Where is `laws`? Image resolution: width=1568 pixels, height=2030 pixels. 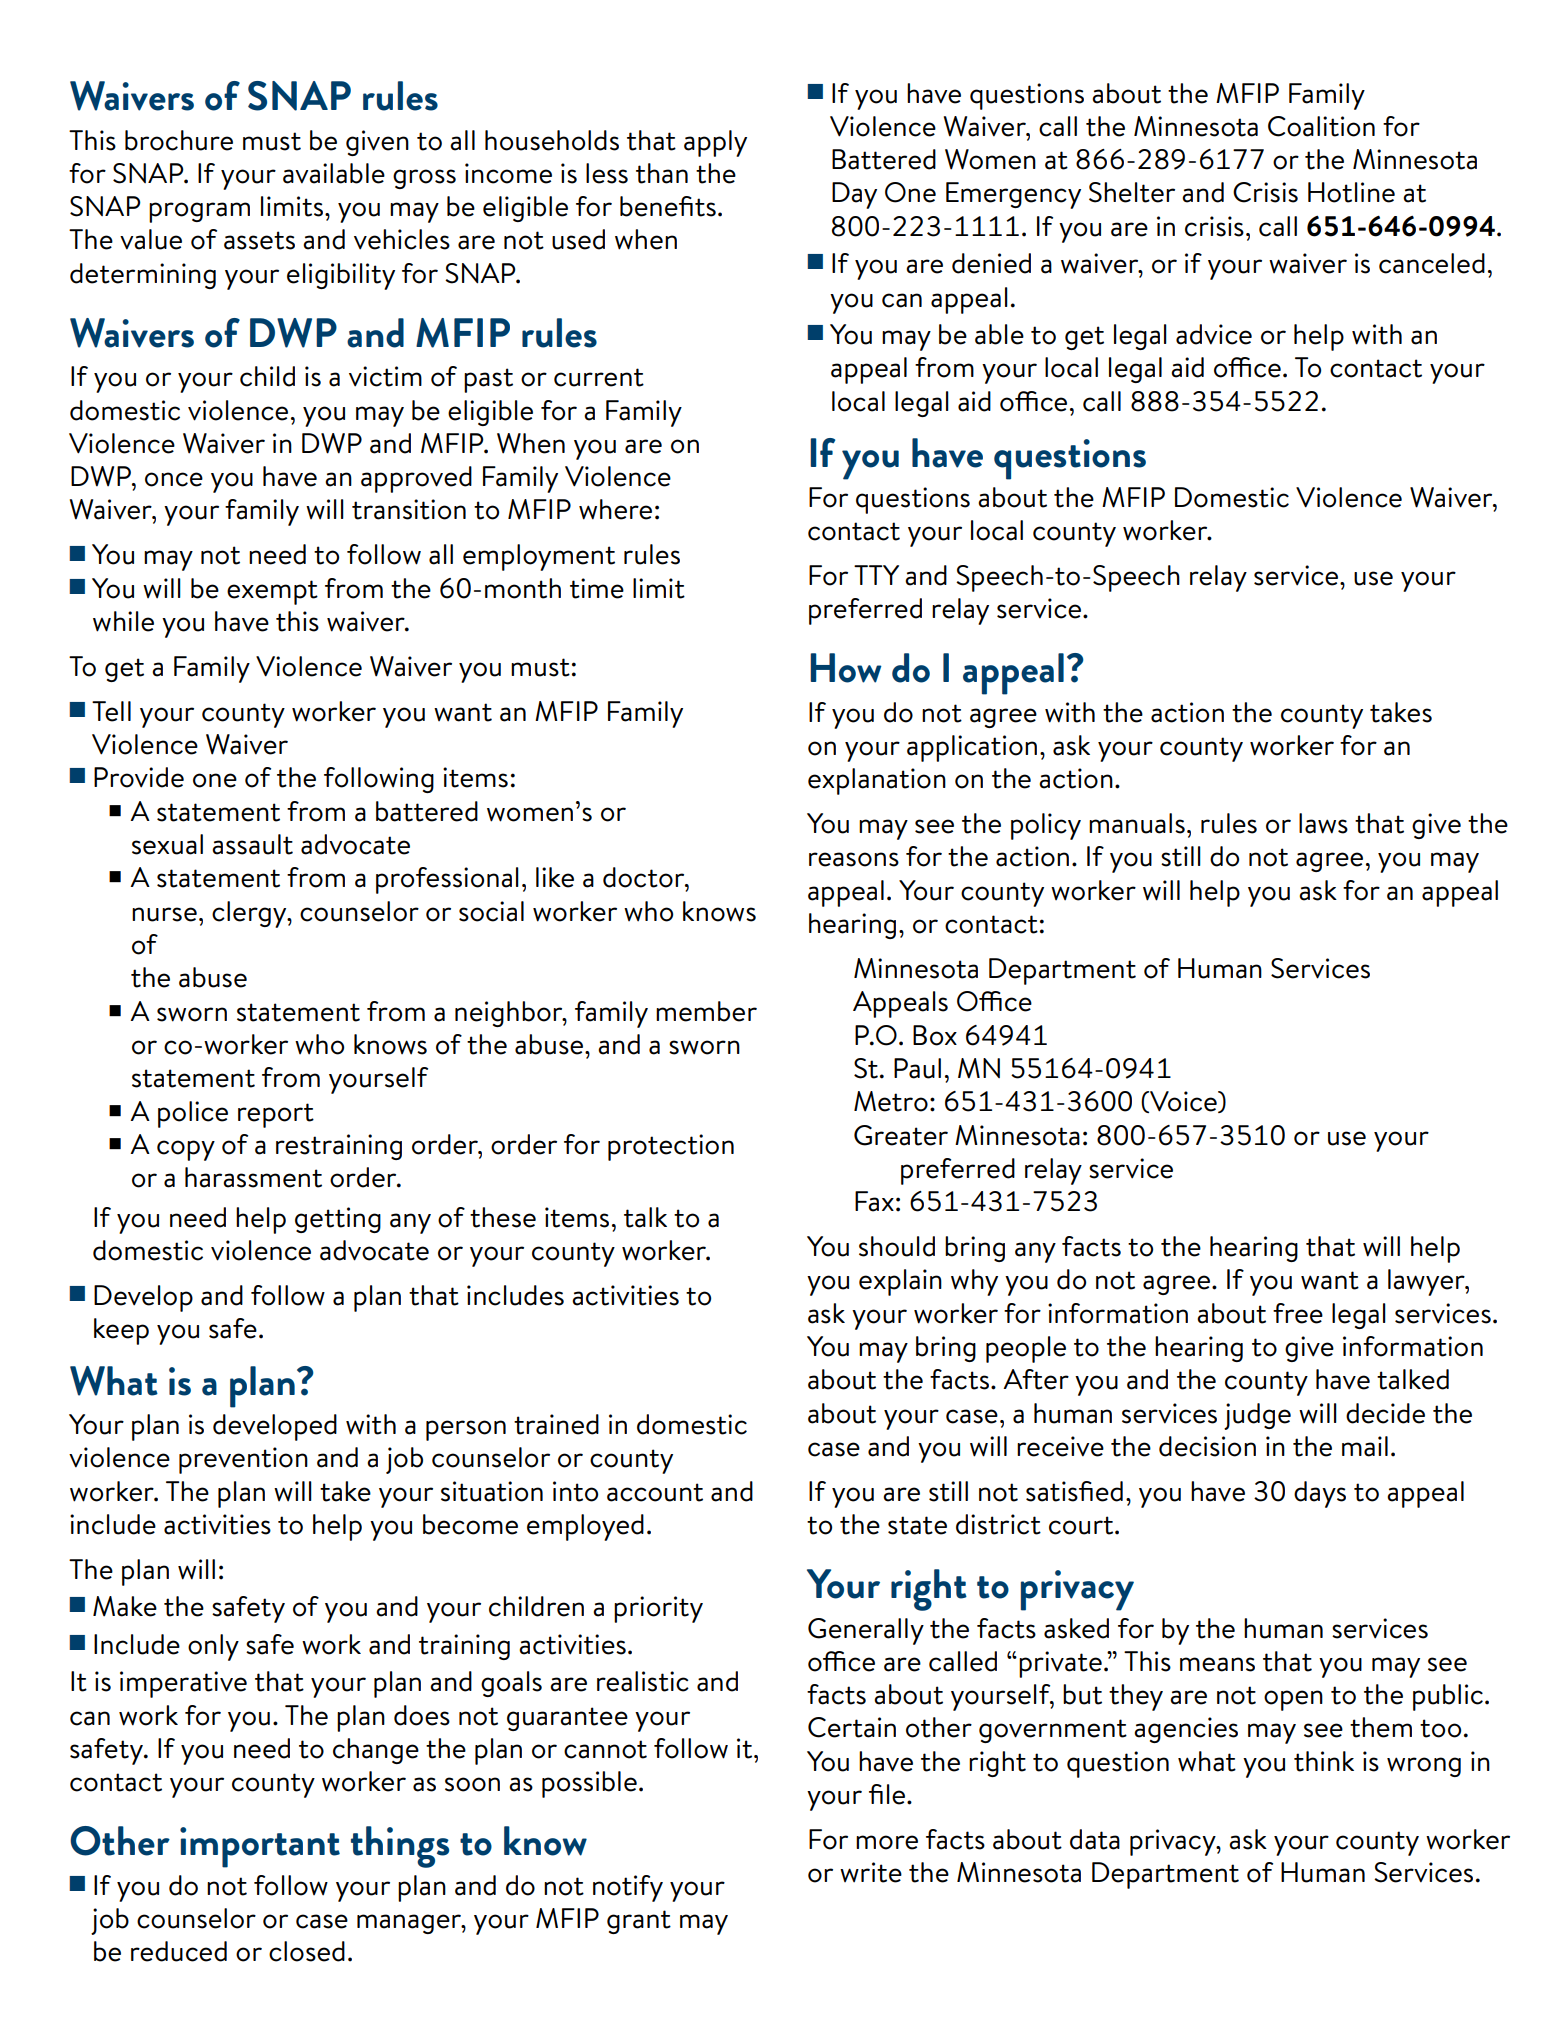 laws is located at coordinates (1323, 823).
